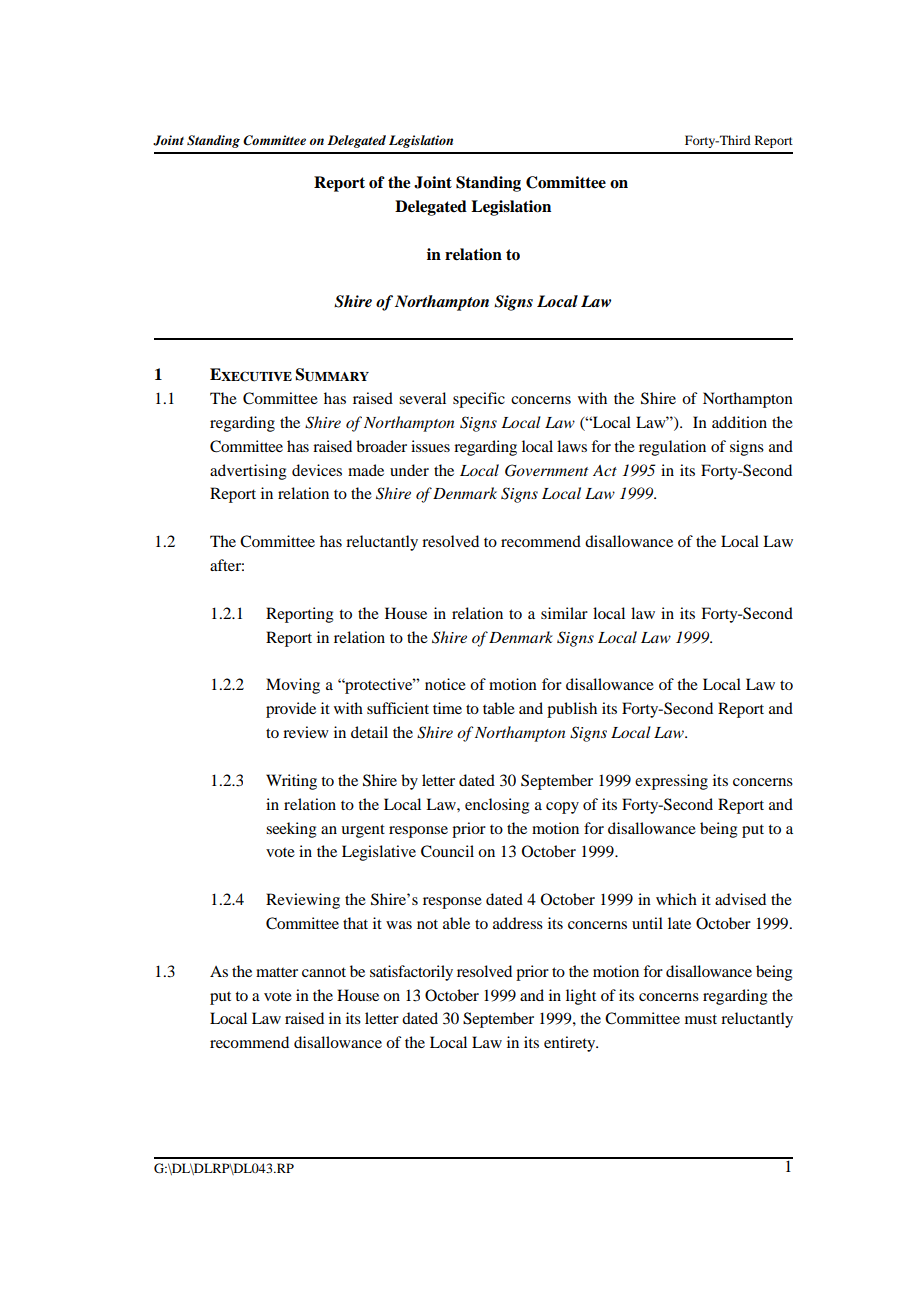 This document has height=1308, width=924. What do you see at coordinates (293, 686) in the document?
I see `Moving` at bounding box center [293, 686].
